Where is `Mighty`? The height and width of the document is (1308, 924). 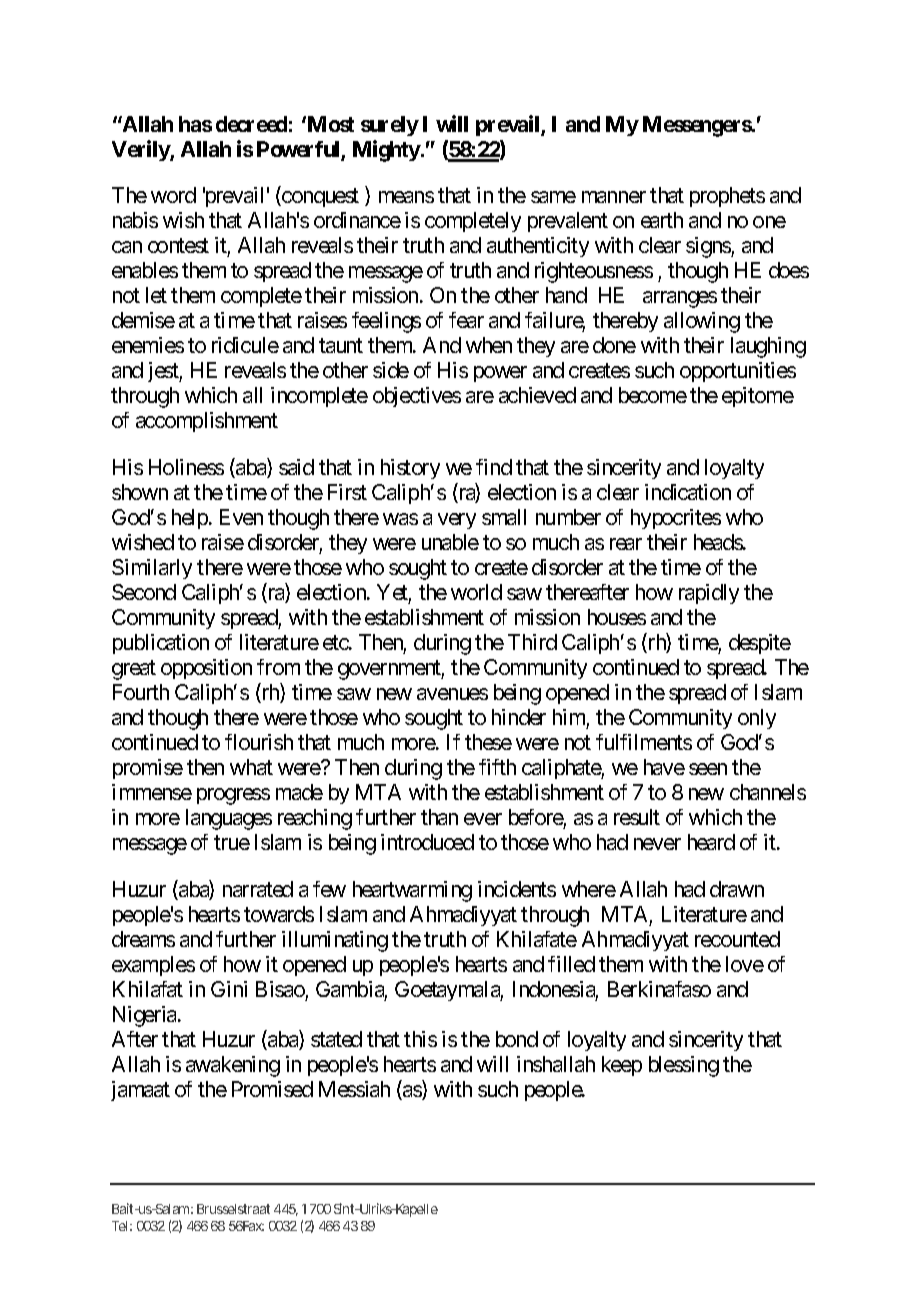 Mighty is located at coordinates (387, 151).
